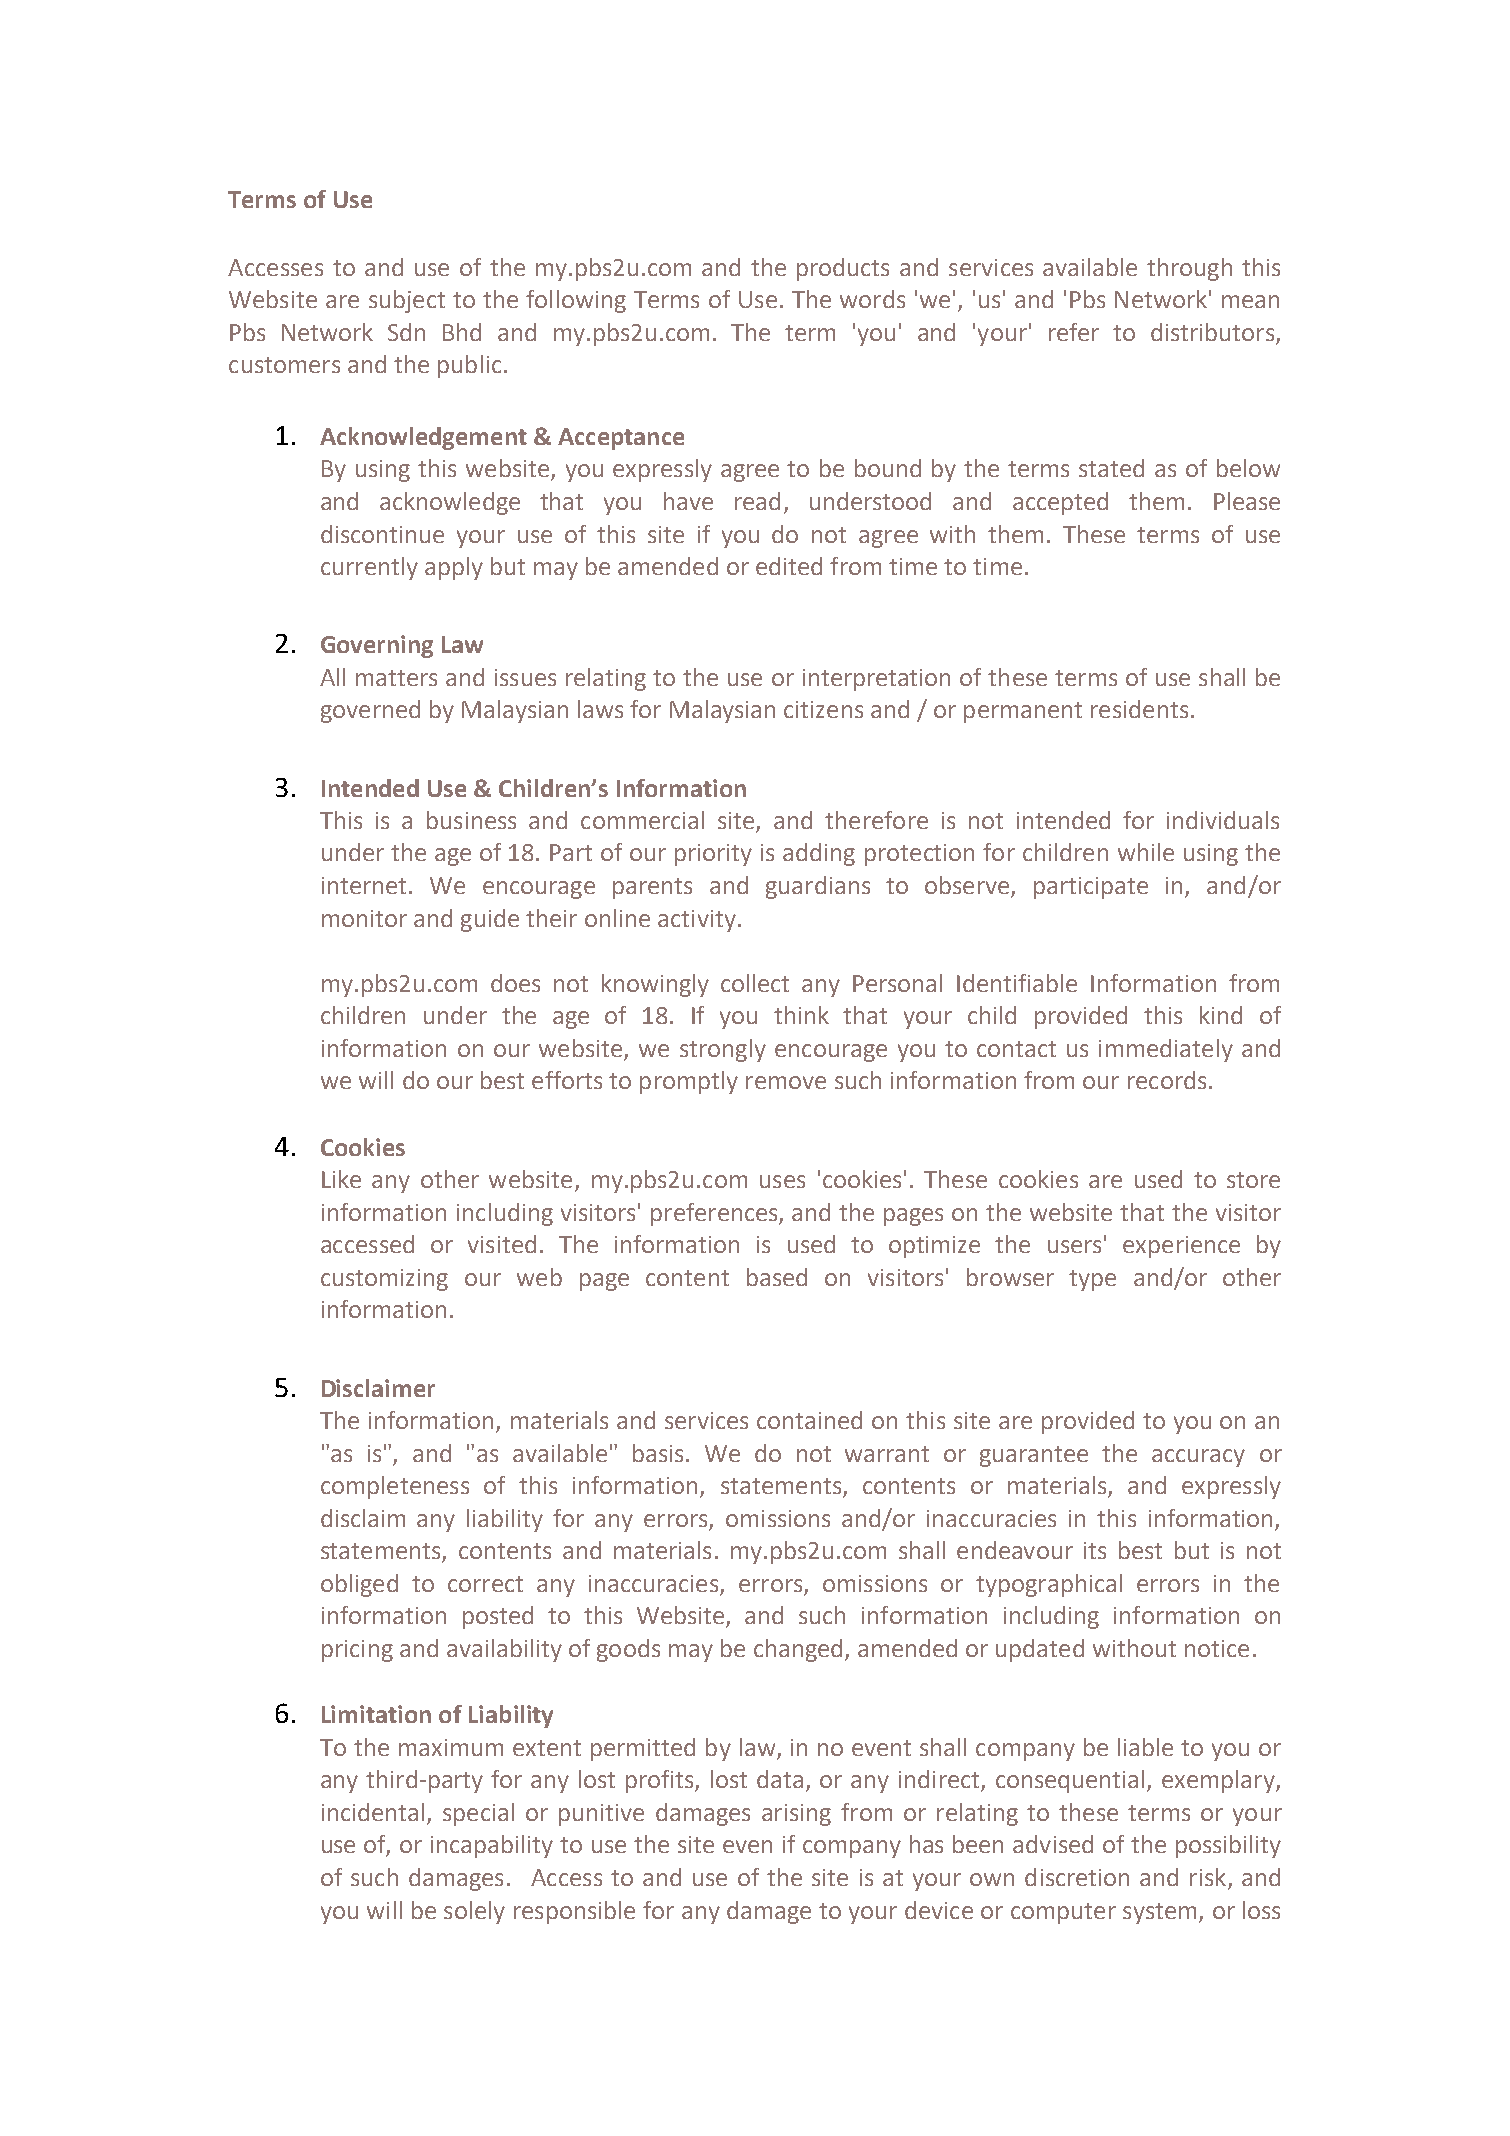 Image resolution: width=1510 pixels, height=2136 pixels. What do you see at coordinates (341, 1179) in the page?
I see `Like` at bounding box center [341, 1179].
